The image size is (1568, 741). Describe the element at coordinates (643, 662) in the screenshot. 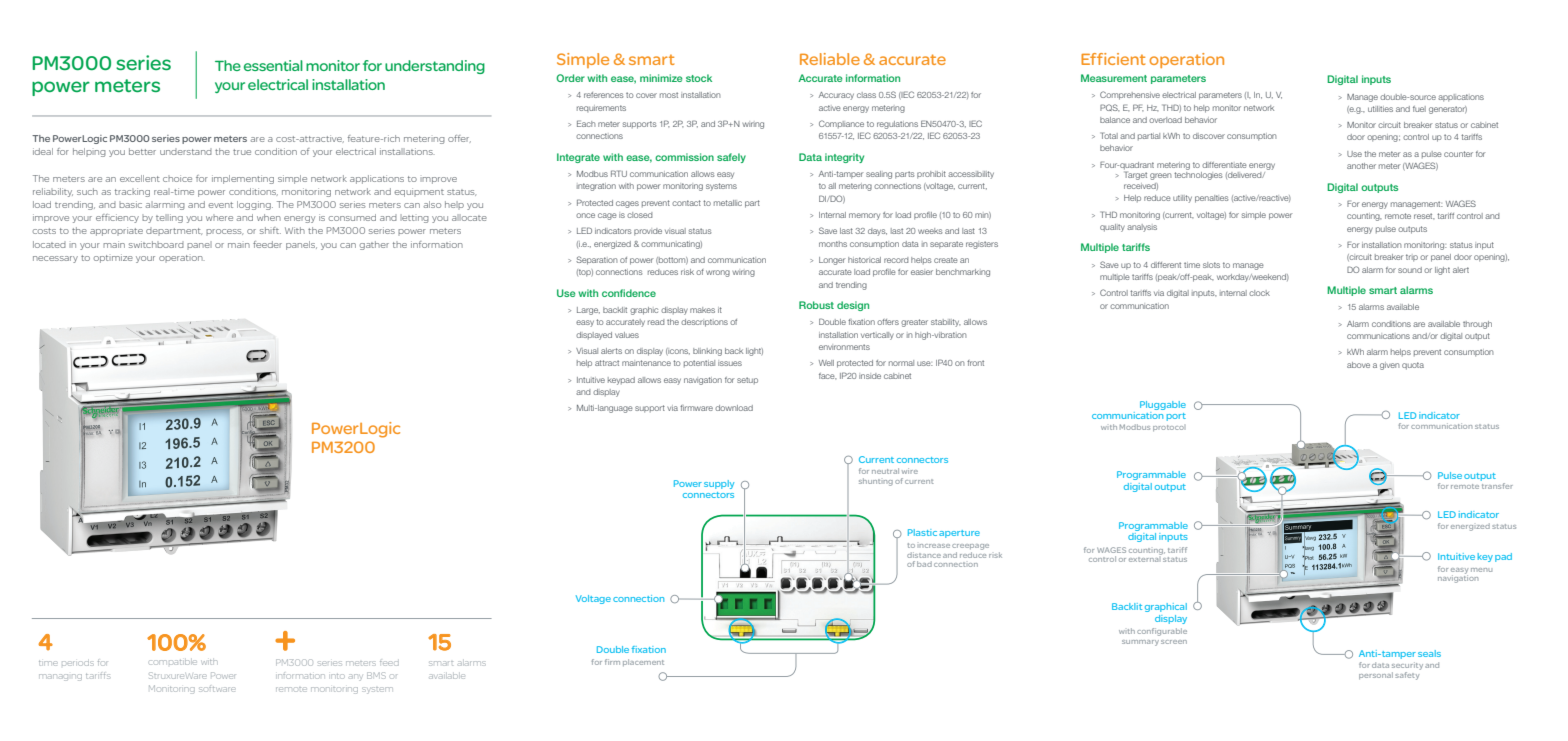

I see `placement` at that location.
